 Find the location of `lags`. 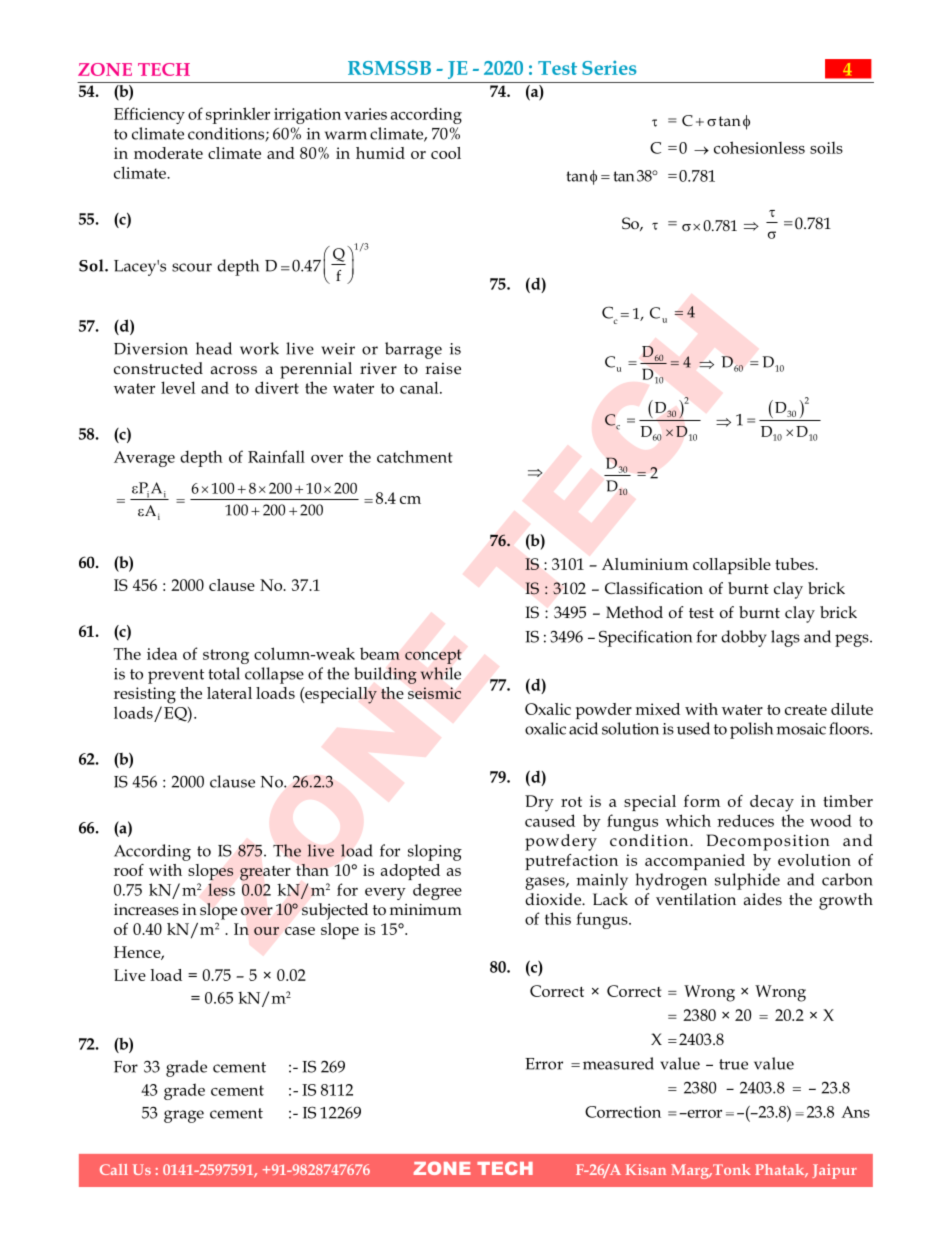

lags is located at coordinates (785, 638).
